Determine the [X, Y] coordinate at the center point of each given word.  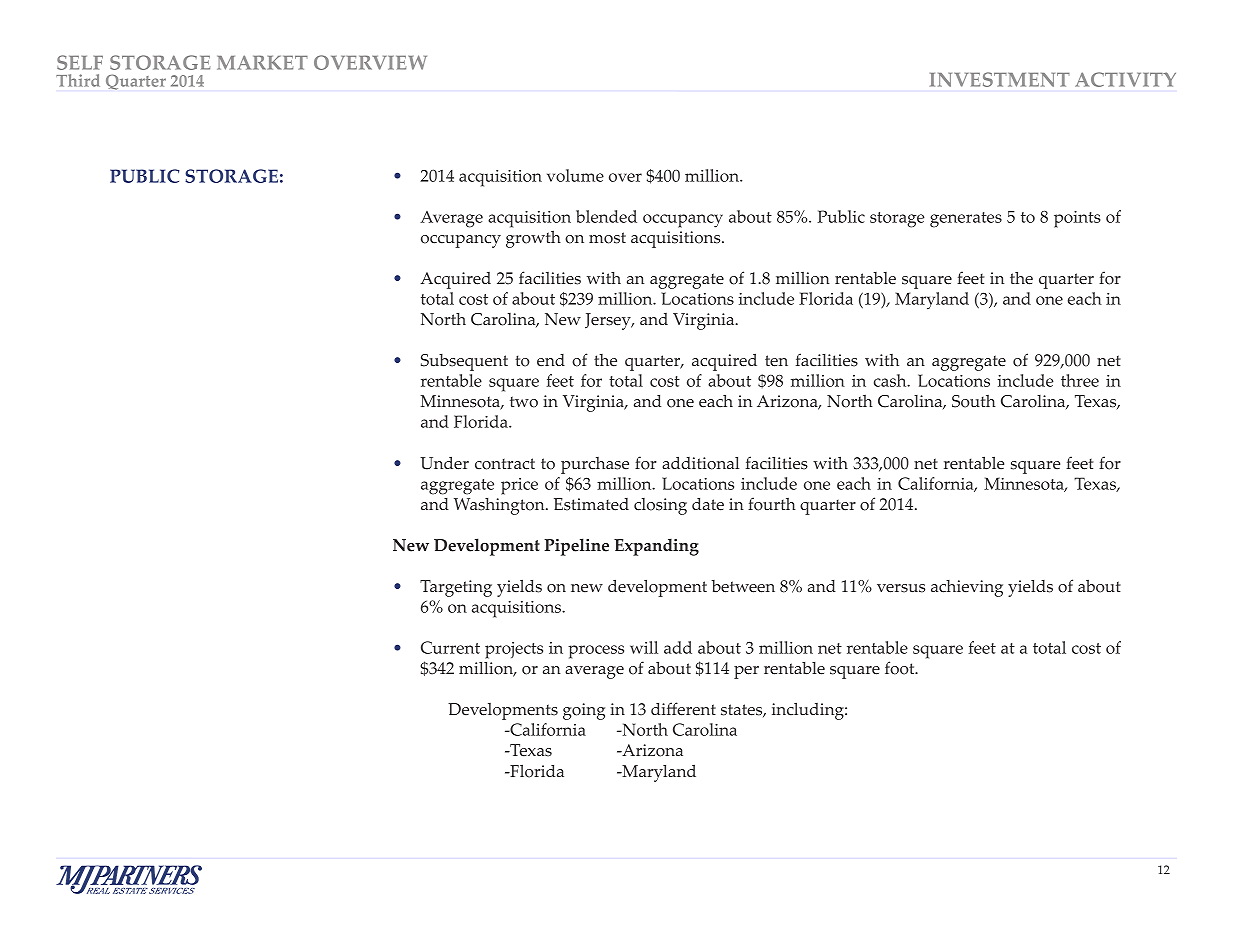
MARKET [262, 62]
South [974, 401]
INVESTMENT [1000, 79]
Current [450, 647]
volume [575, 175]
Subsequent [464, 362]
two [524, 402]
